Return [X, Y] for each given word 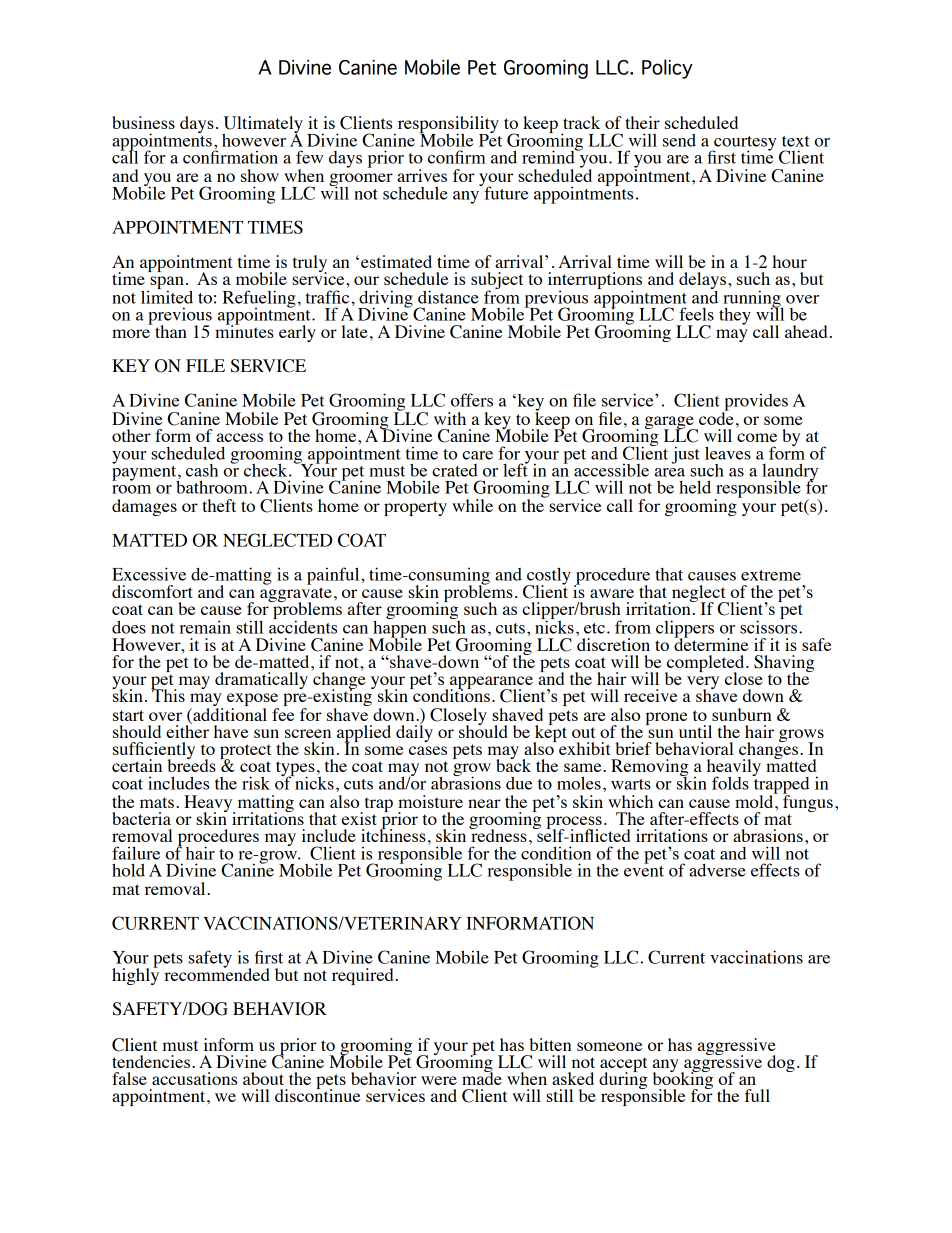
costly [548, 577]
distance [448, 297]
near [484, 803]
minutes [244, 330]
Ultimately [262, 126]
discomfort [152, 591]
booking [683, 1081]
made [482, 1077]
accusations [194, 1078]
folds [730, 783]
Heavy [209, 805]
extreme [771, 575]
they [735, 316]
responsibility [447, 126]
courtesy [744, 144]
